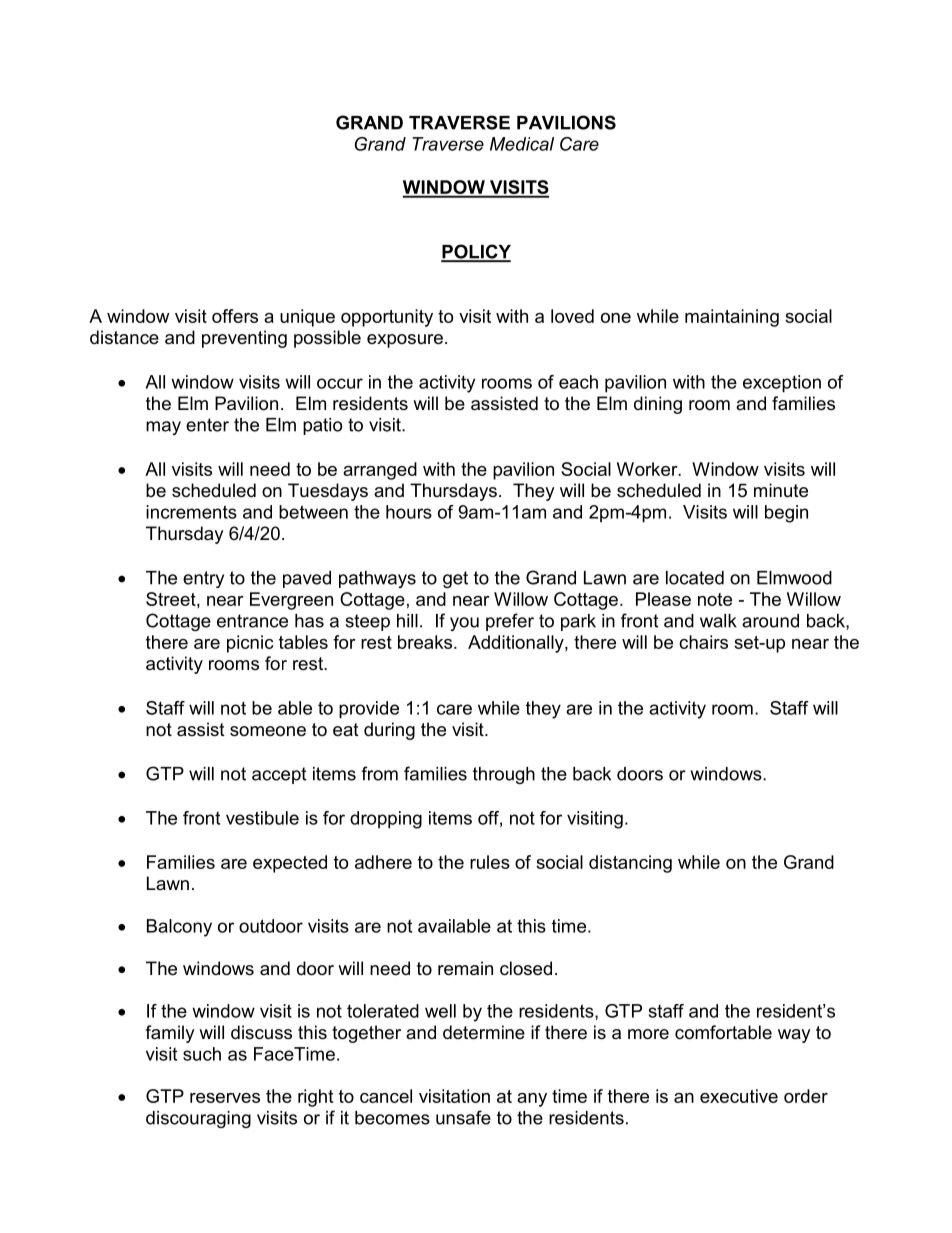  Describe the element at coordinates (235, 316) in the image. I see `offers` at that location.
